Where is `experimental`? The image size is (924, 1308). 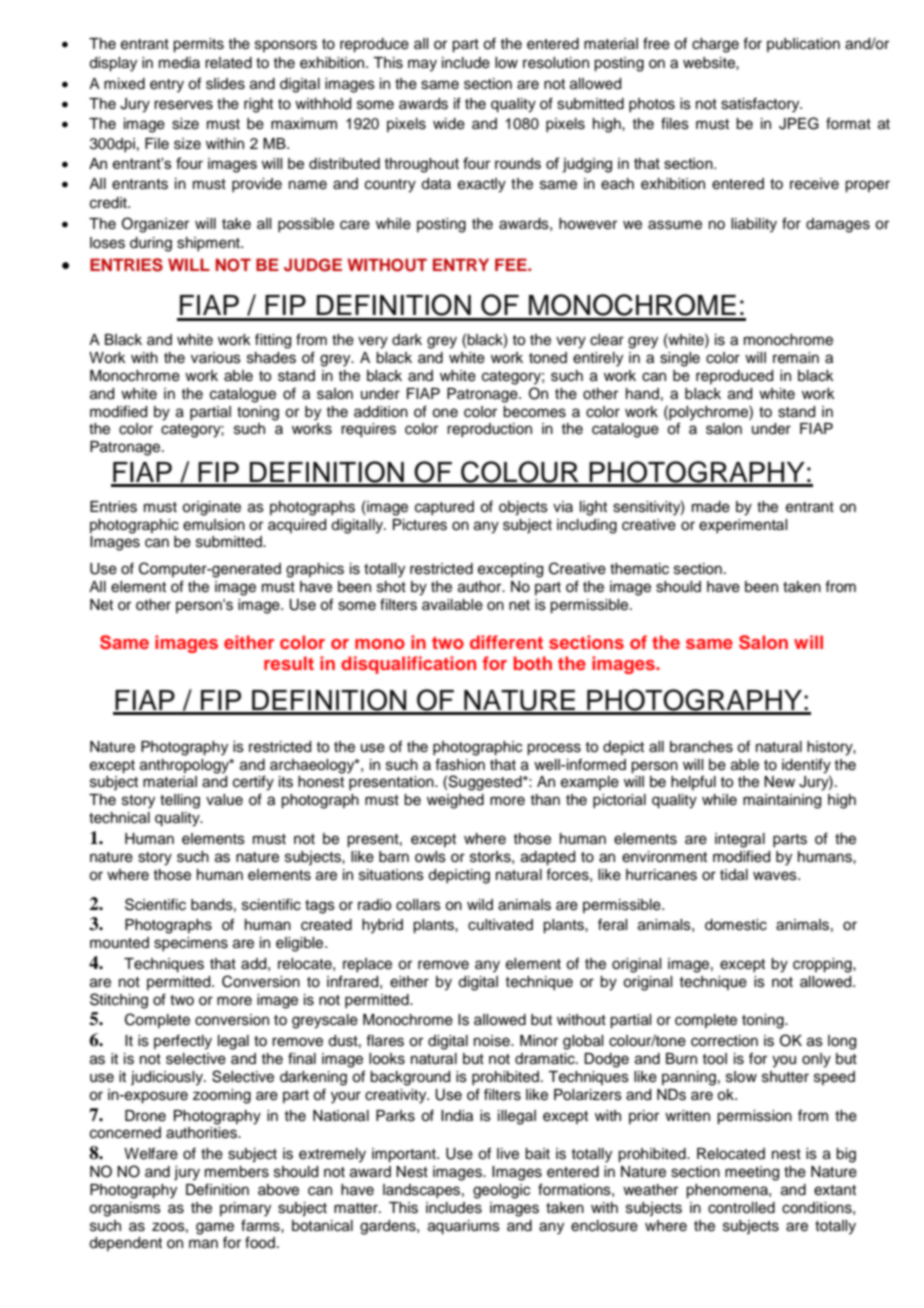 experimental is located at coordinates (743, 526).
